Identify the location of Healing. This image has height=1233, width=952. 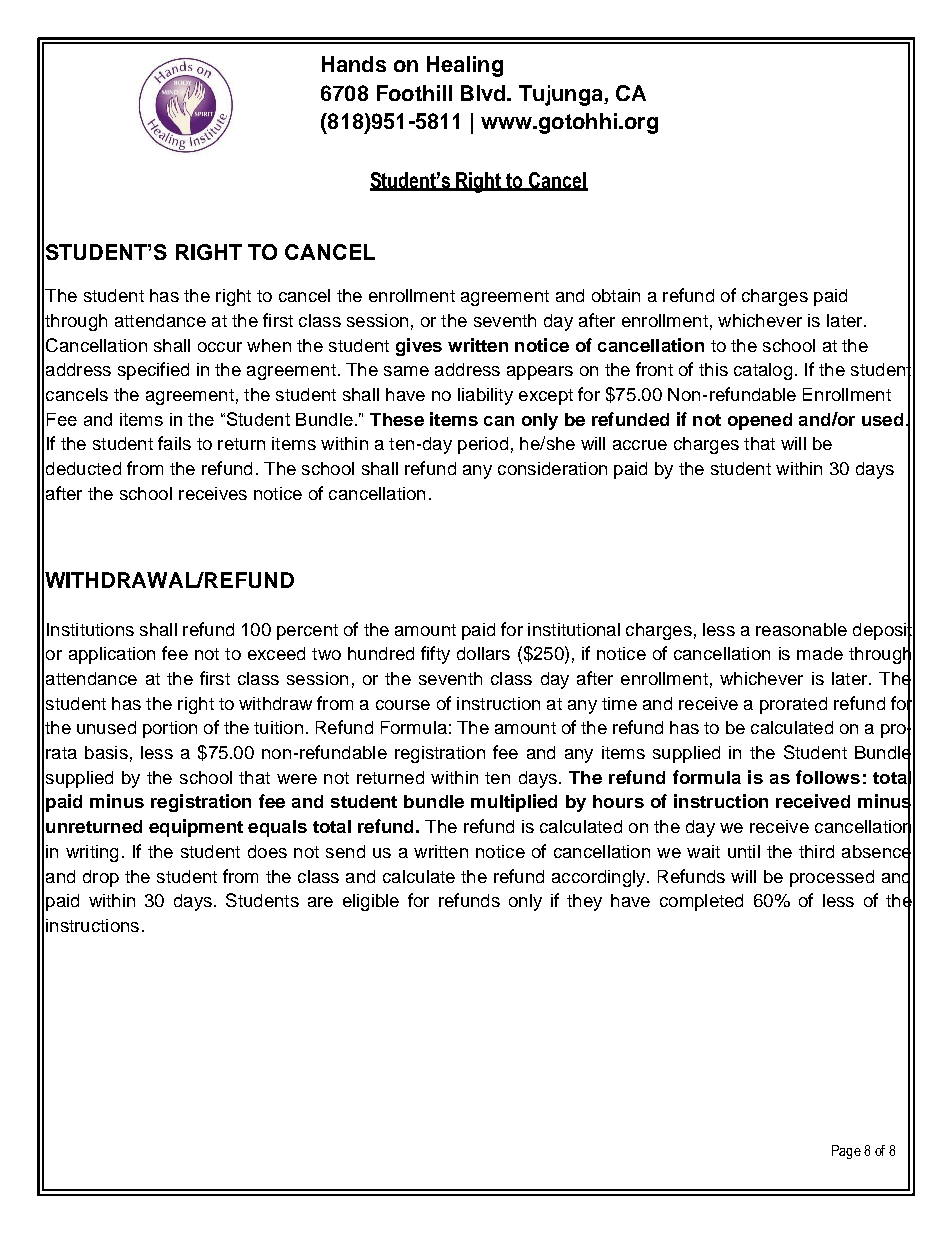
(465, 66).
